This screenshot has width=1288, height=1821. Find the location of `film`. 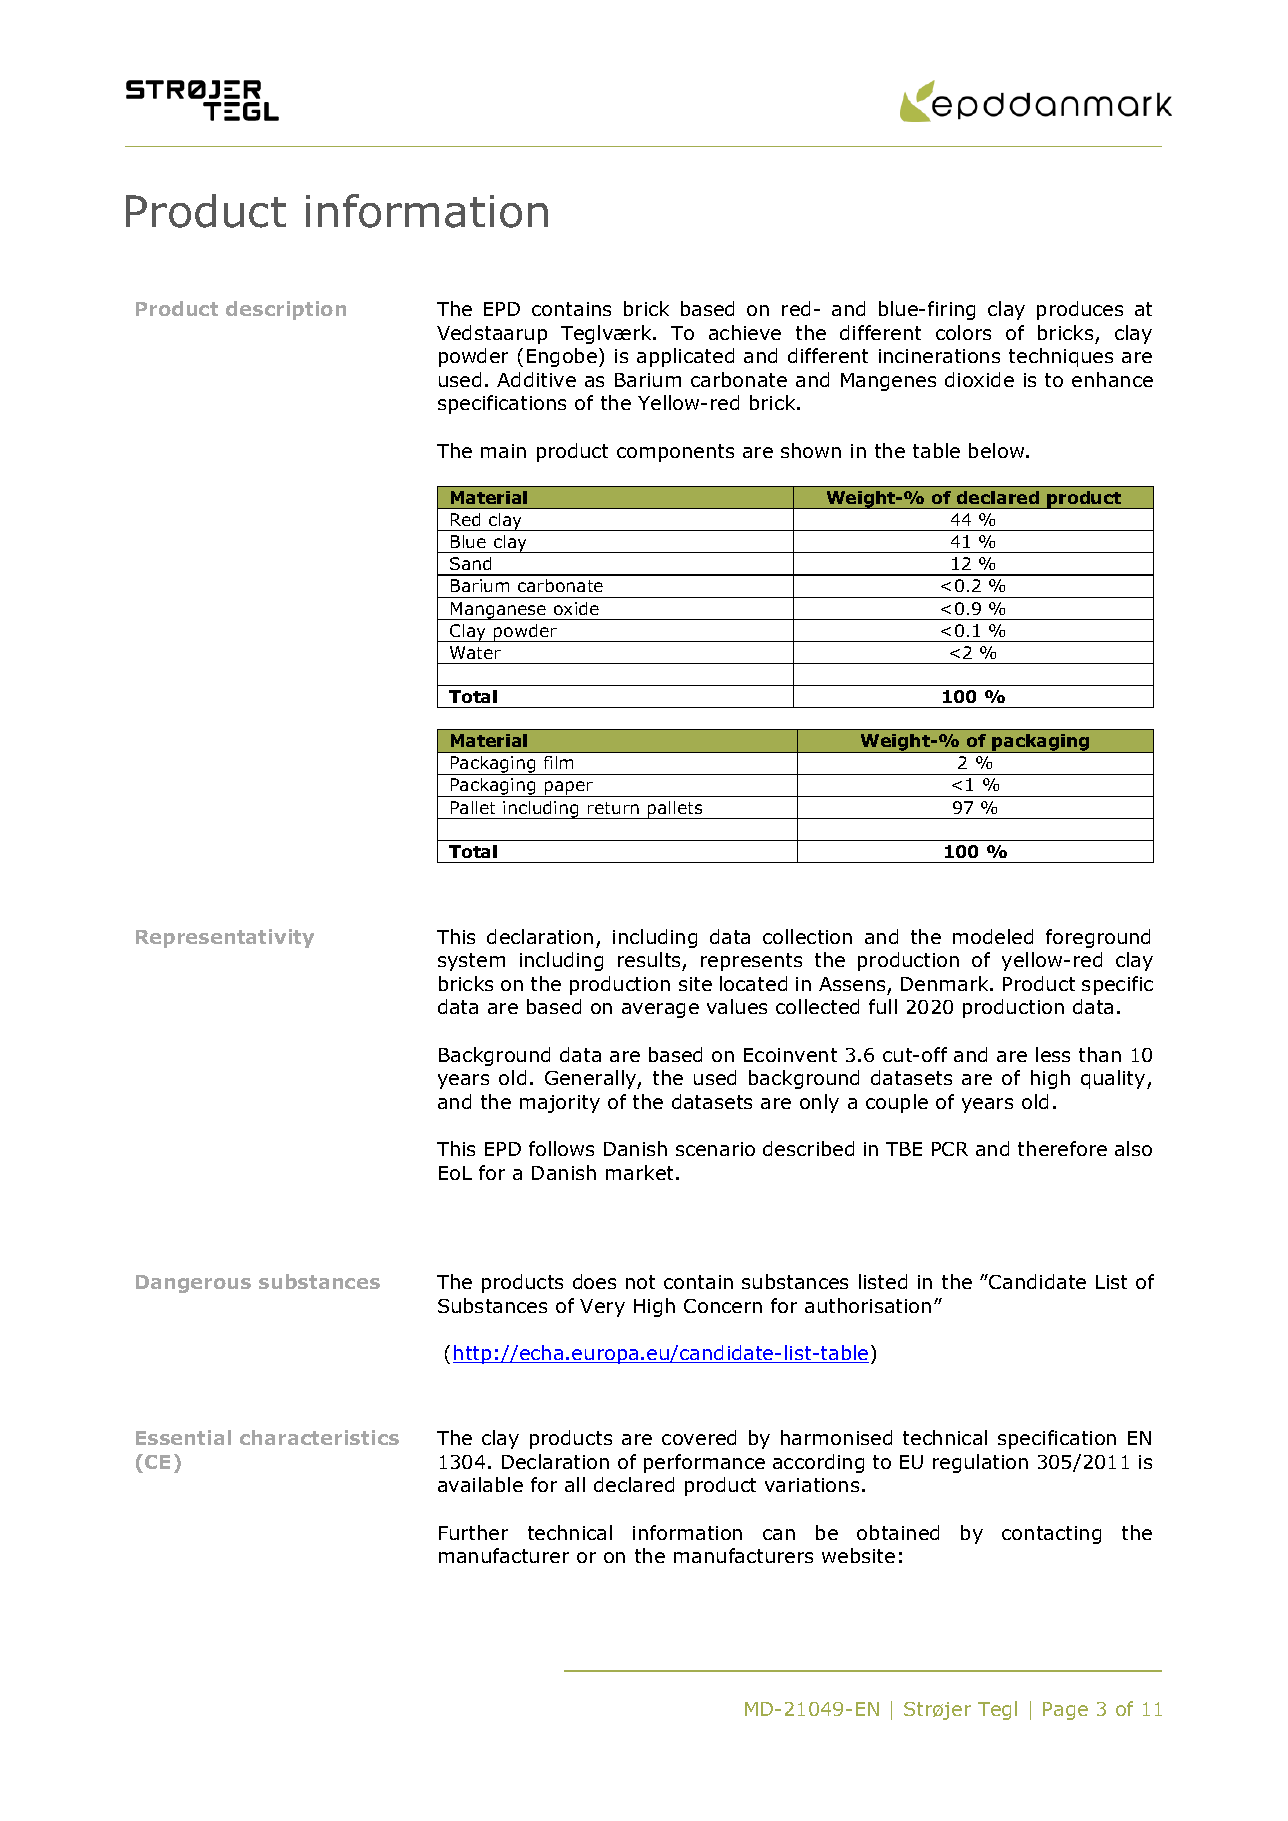

film is located at coordinates (558, 762).
